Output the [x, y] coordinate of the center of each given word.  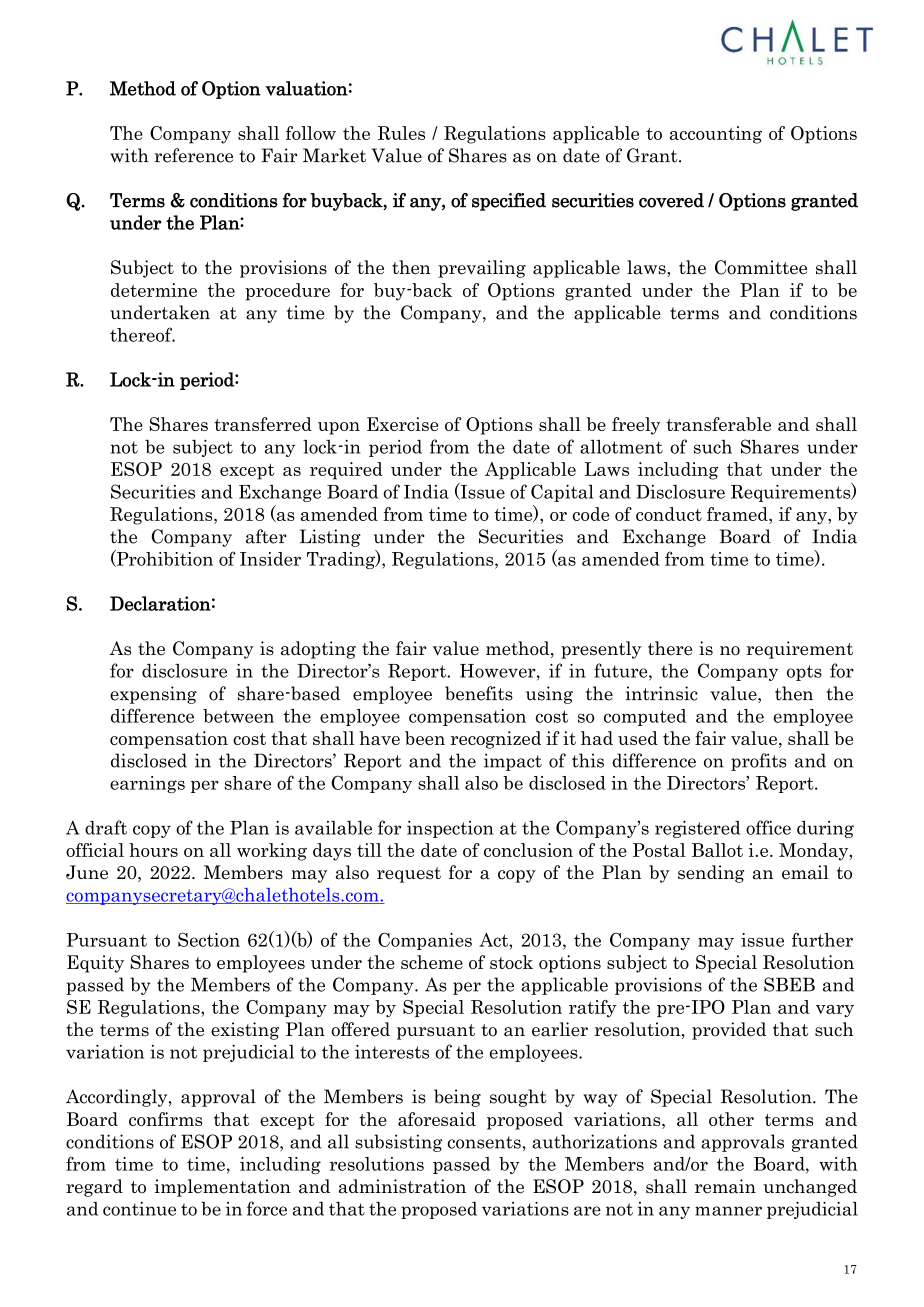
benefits [479, 693]
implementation [222, 1188]
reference [193, 155]
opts [804, 673]
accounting [716, 135]
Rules [401, 133]
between [238, 716]
